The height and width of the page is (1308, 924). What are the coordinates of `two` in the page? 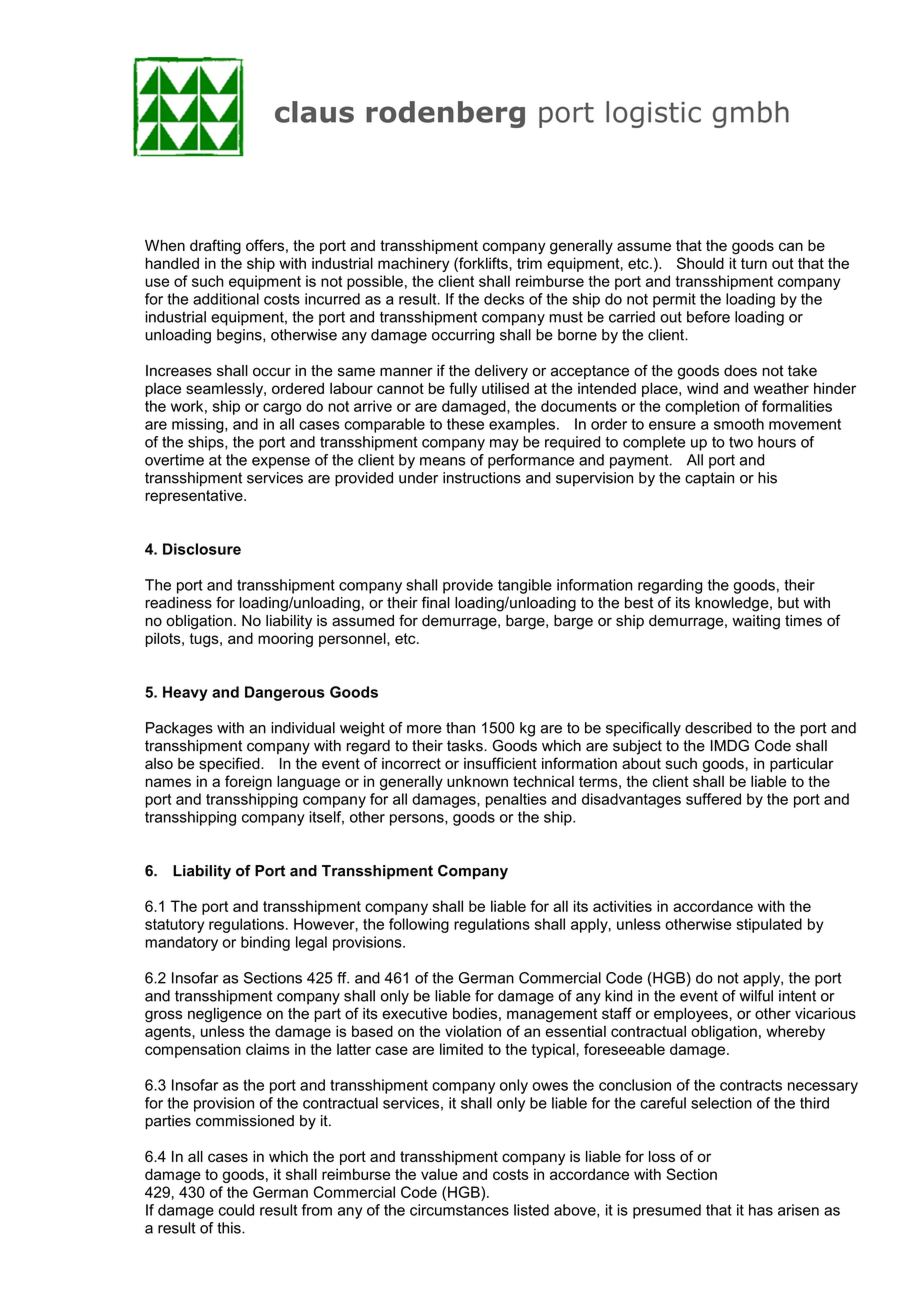 It's located at (741, 442).
